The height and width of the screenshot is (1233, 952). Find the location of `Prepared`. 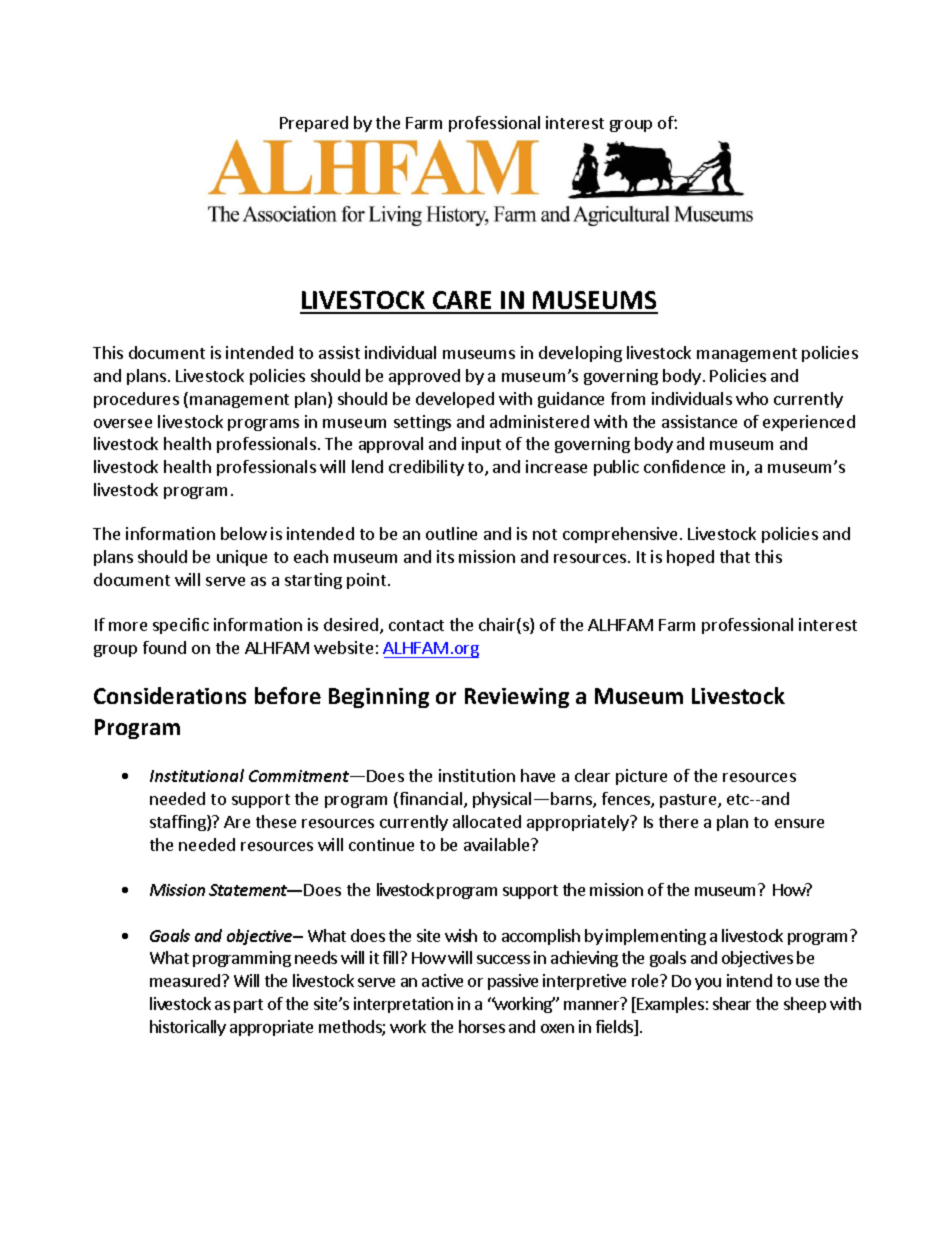

Prepared is located at coordinates (314, 124).
